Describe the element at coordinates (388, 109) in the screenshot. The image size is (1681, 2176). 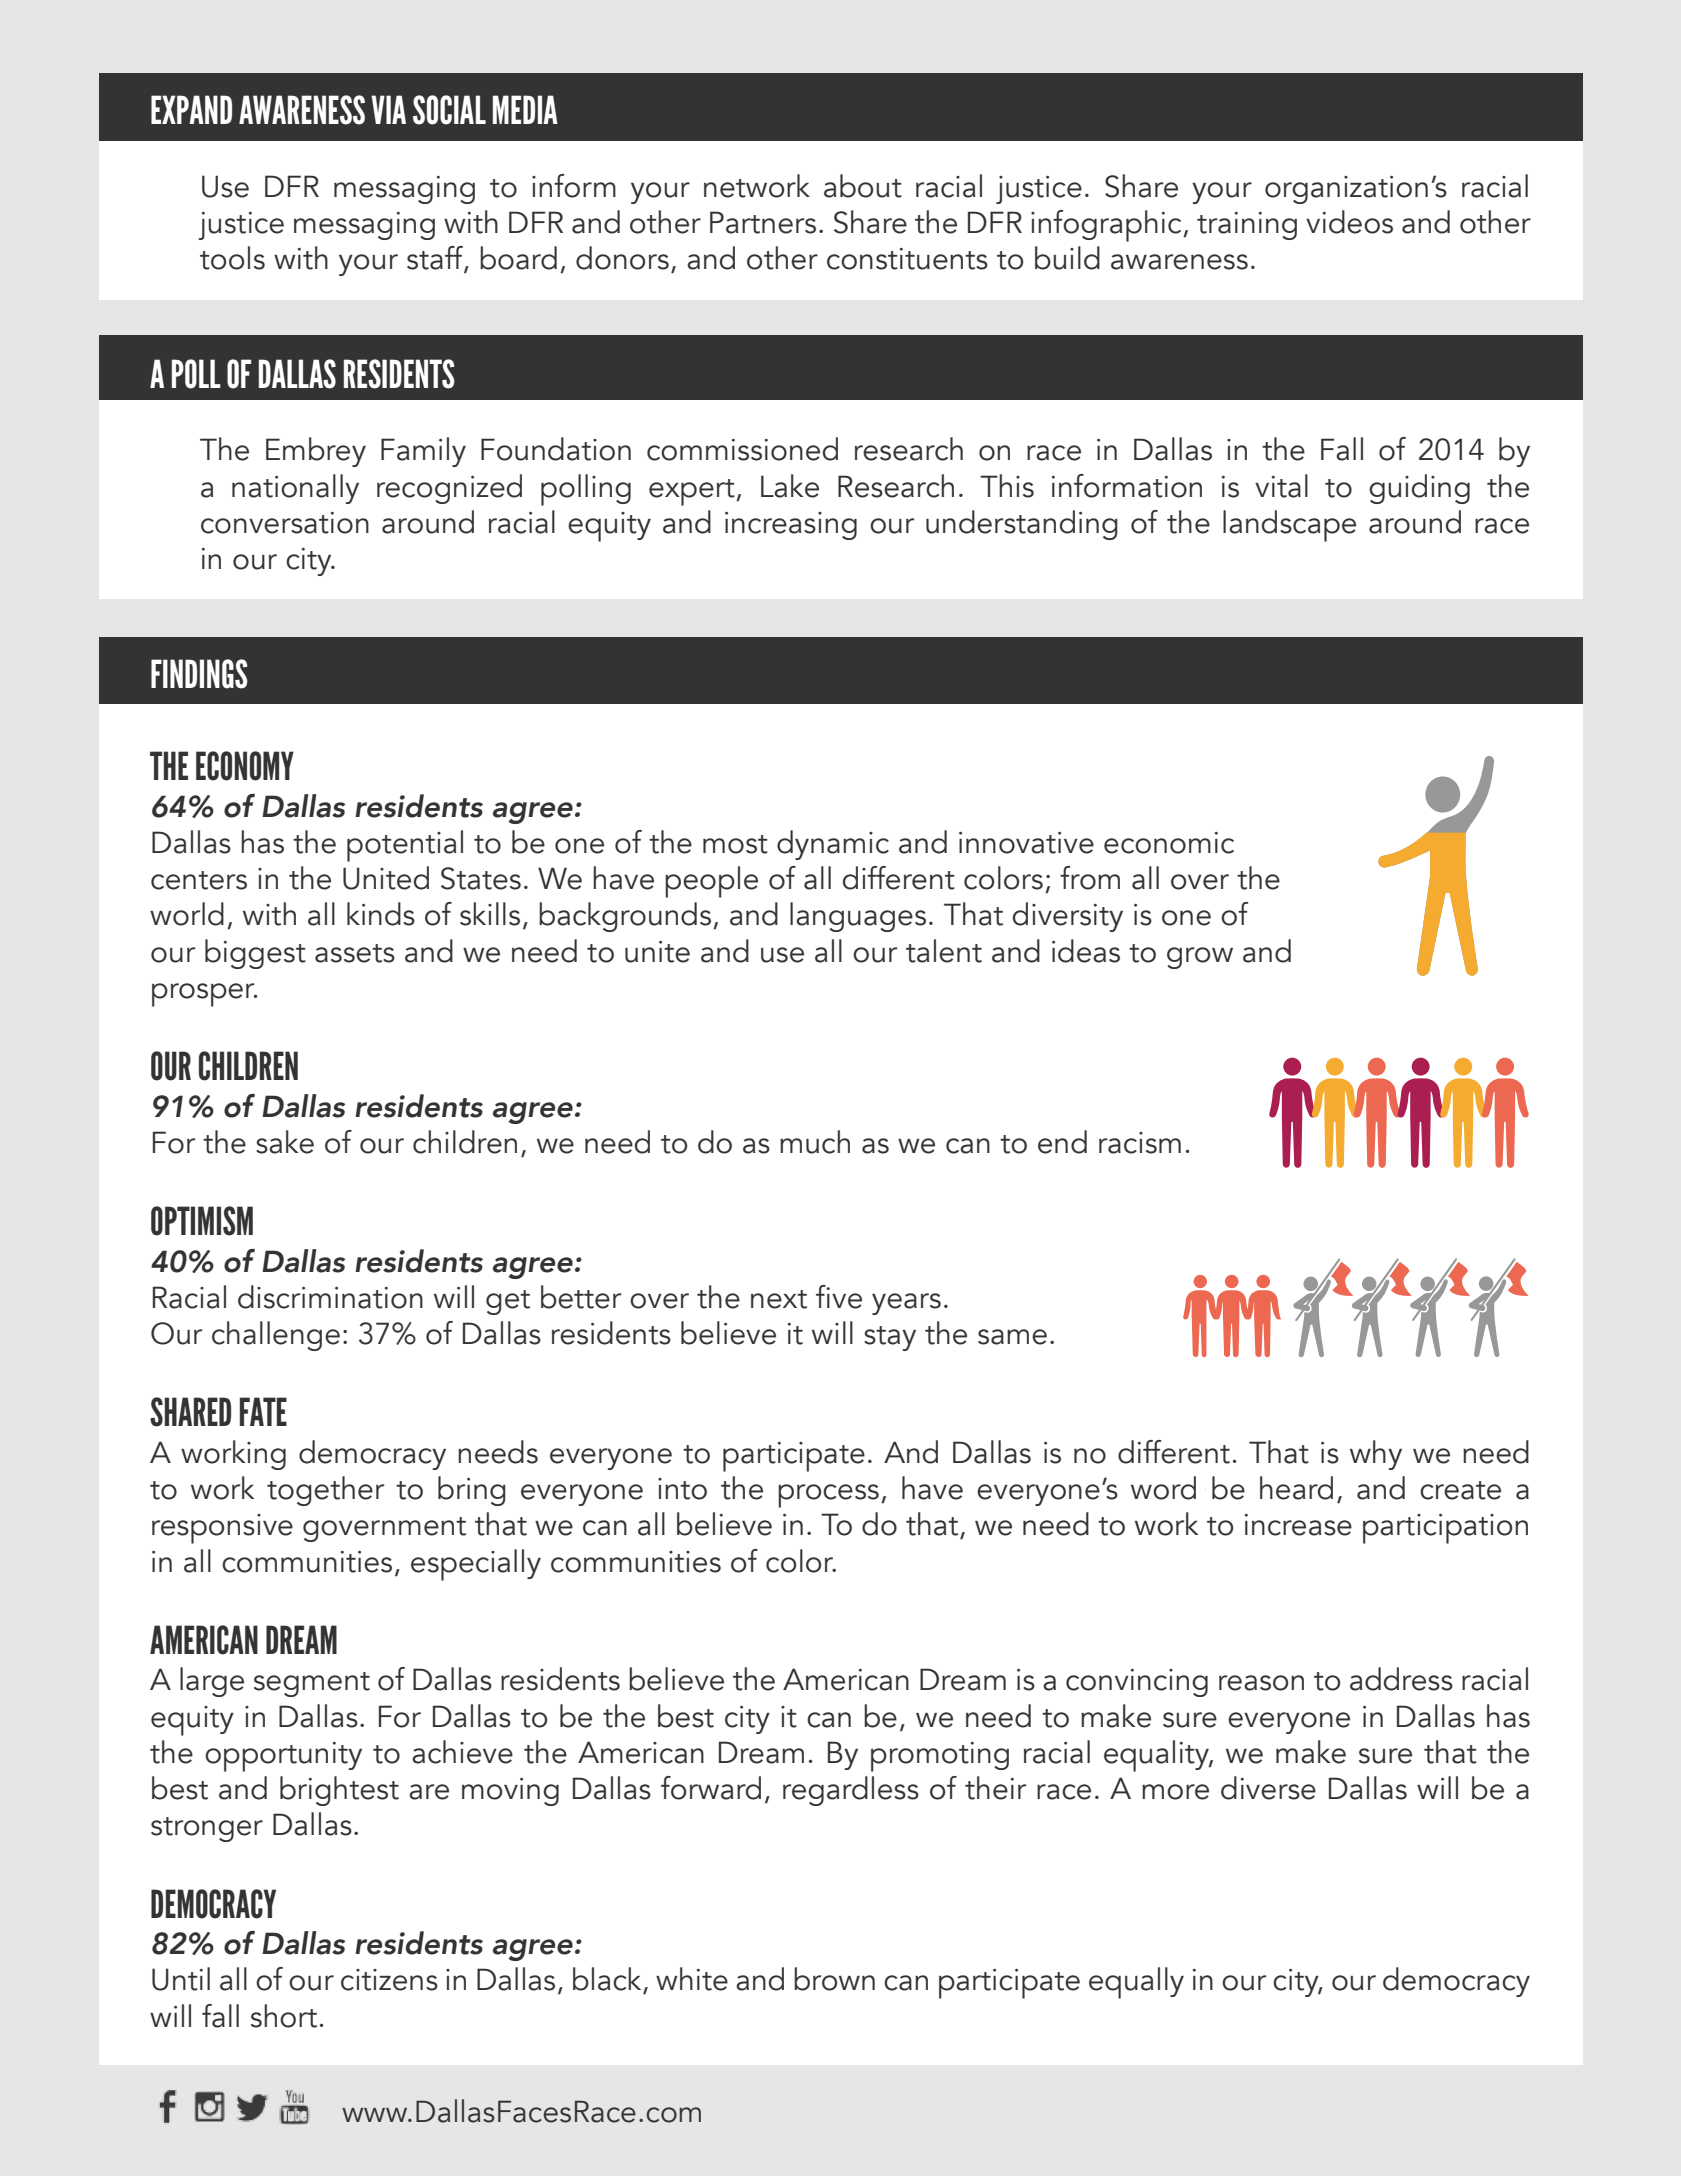
I see `VIA` at that location.
